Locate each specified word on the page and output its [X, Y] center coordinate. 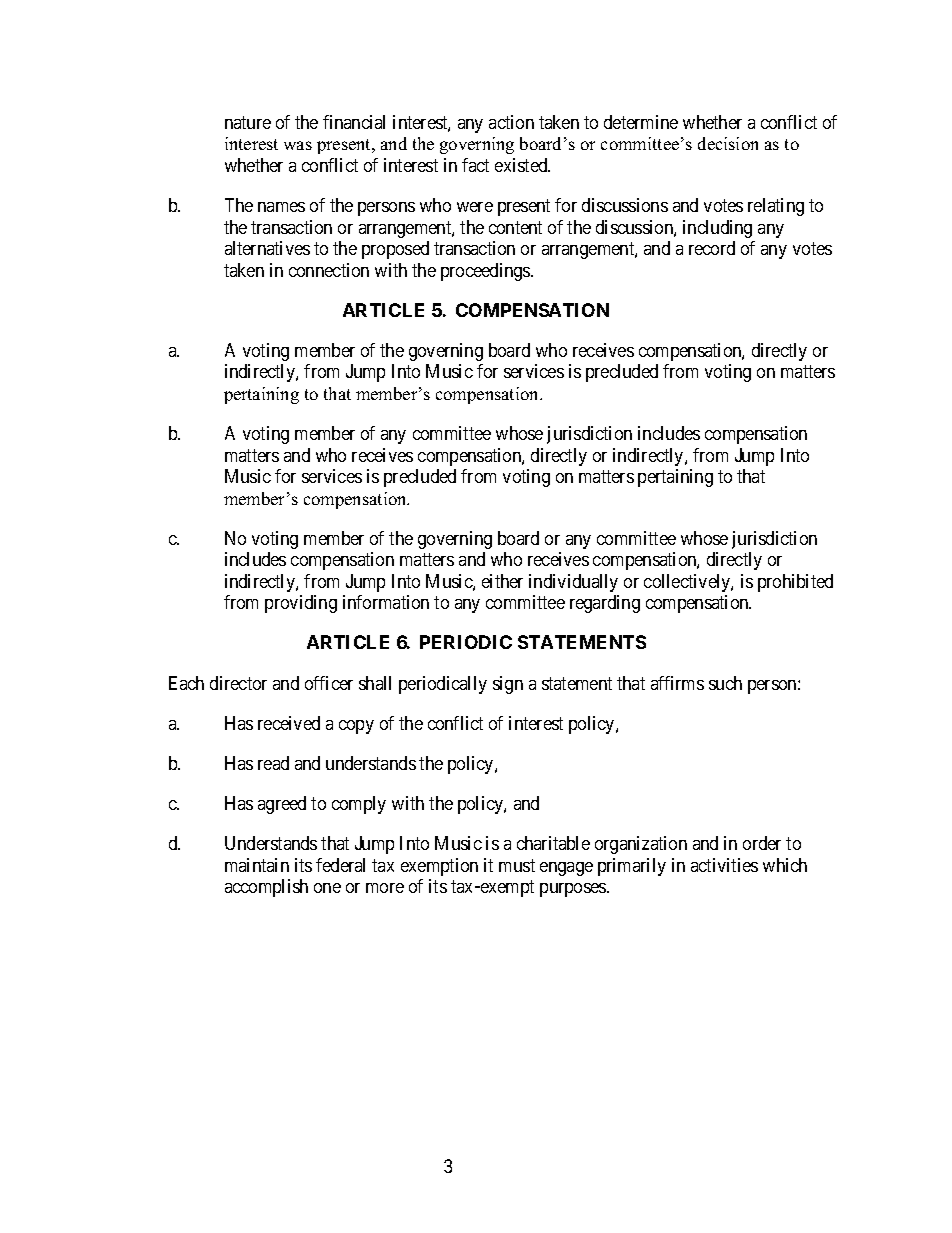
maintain [257, 865]
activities [724, 865]
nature [248, 122]
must [517, 865]
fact [475, 165]
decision [728, 143]
